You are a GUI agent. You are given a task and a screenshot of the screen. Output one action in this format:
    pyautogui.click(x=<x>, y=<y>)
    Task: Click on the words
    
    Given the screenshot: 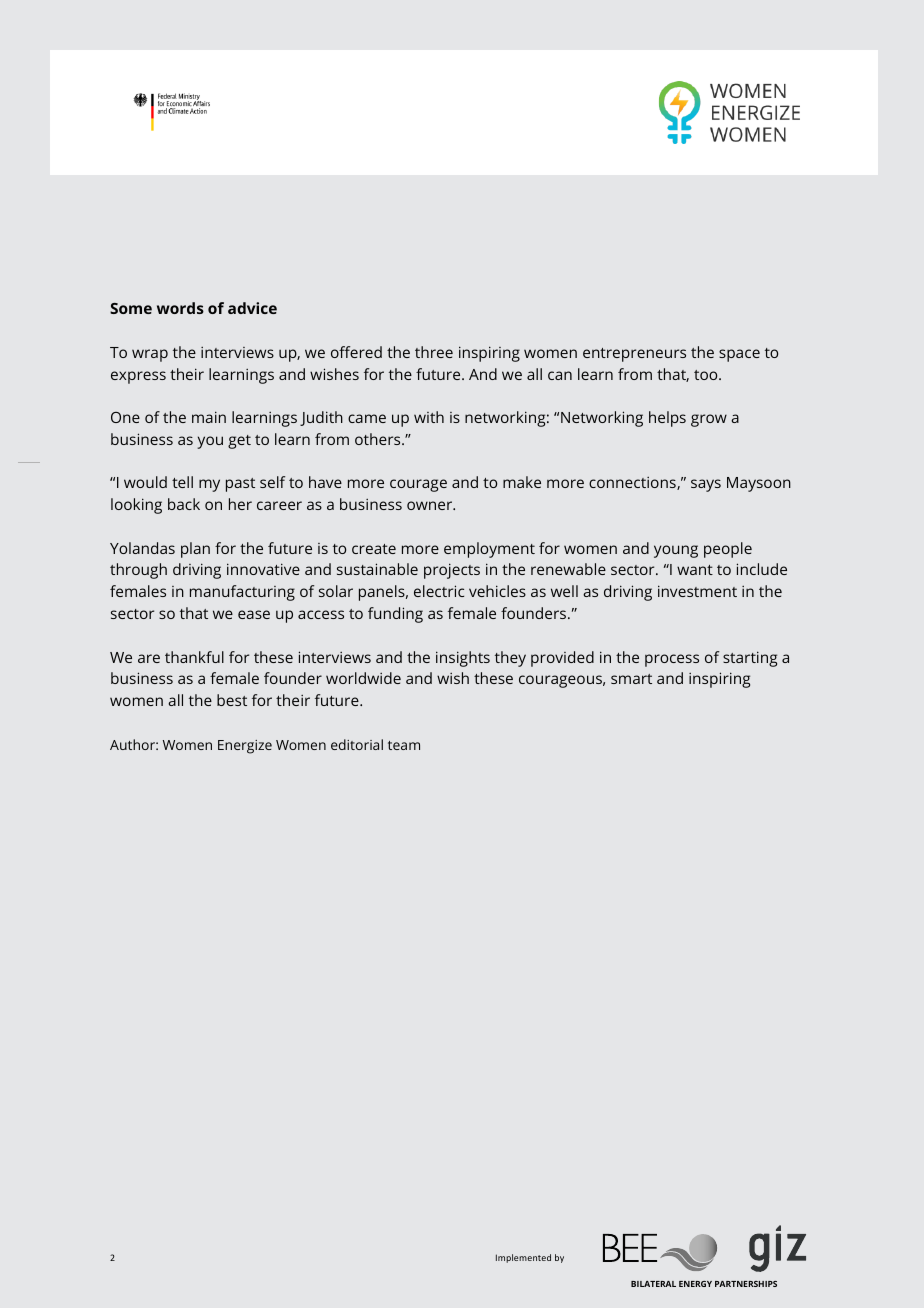 What is the action you would take?
    pyautogui.click(x=180, y=308)
